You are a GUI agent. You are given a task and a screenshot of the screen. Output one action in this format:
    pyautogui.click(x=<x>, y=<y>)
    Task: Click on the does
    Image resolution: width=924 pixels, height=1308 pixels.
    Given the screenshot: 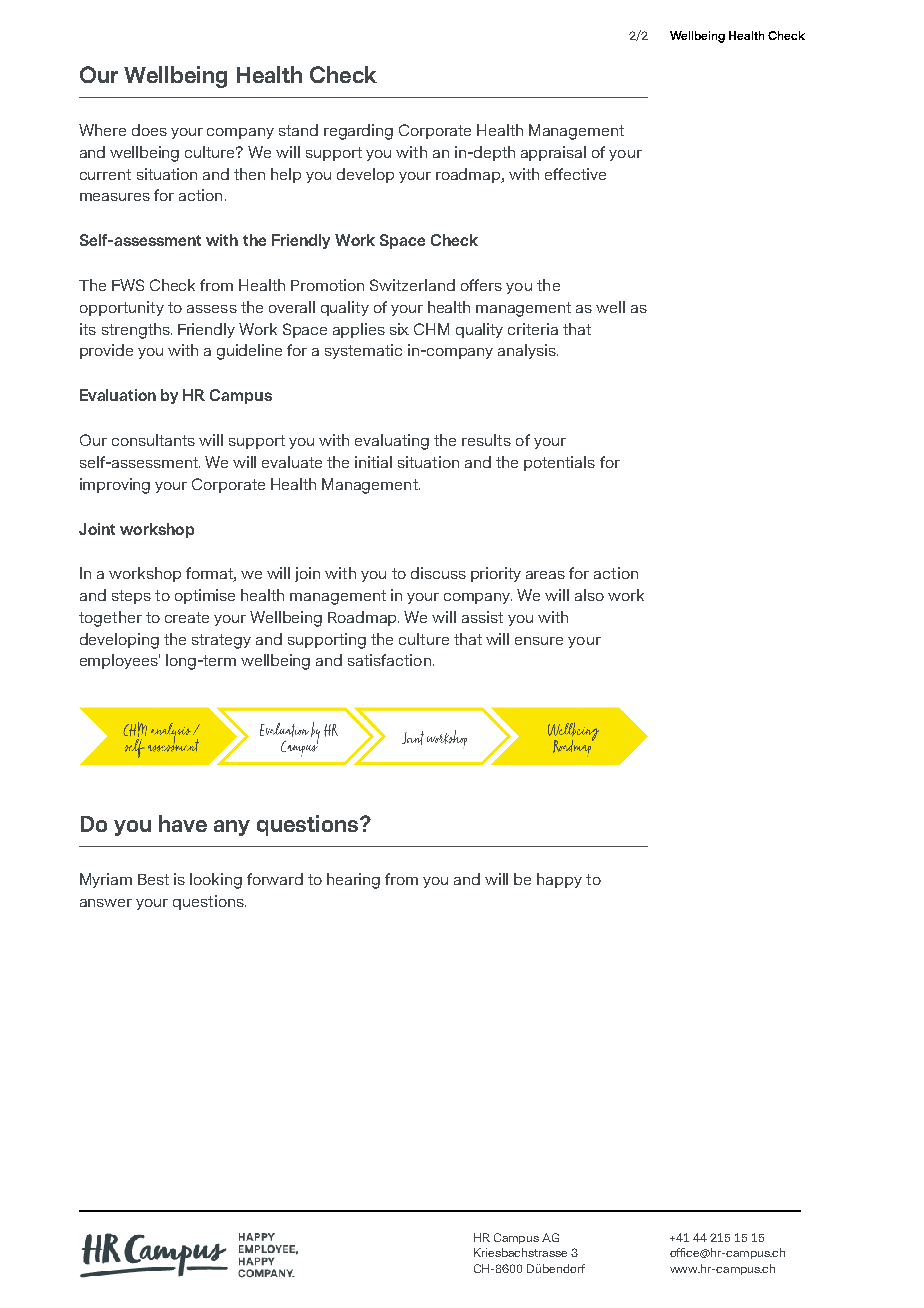 What is the action you would take?
    pyautogui.click(x=149, y=130)
